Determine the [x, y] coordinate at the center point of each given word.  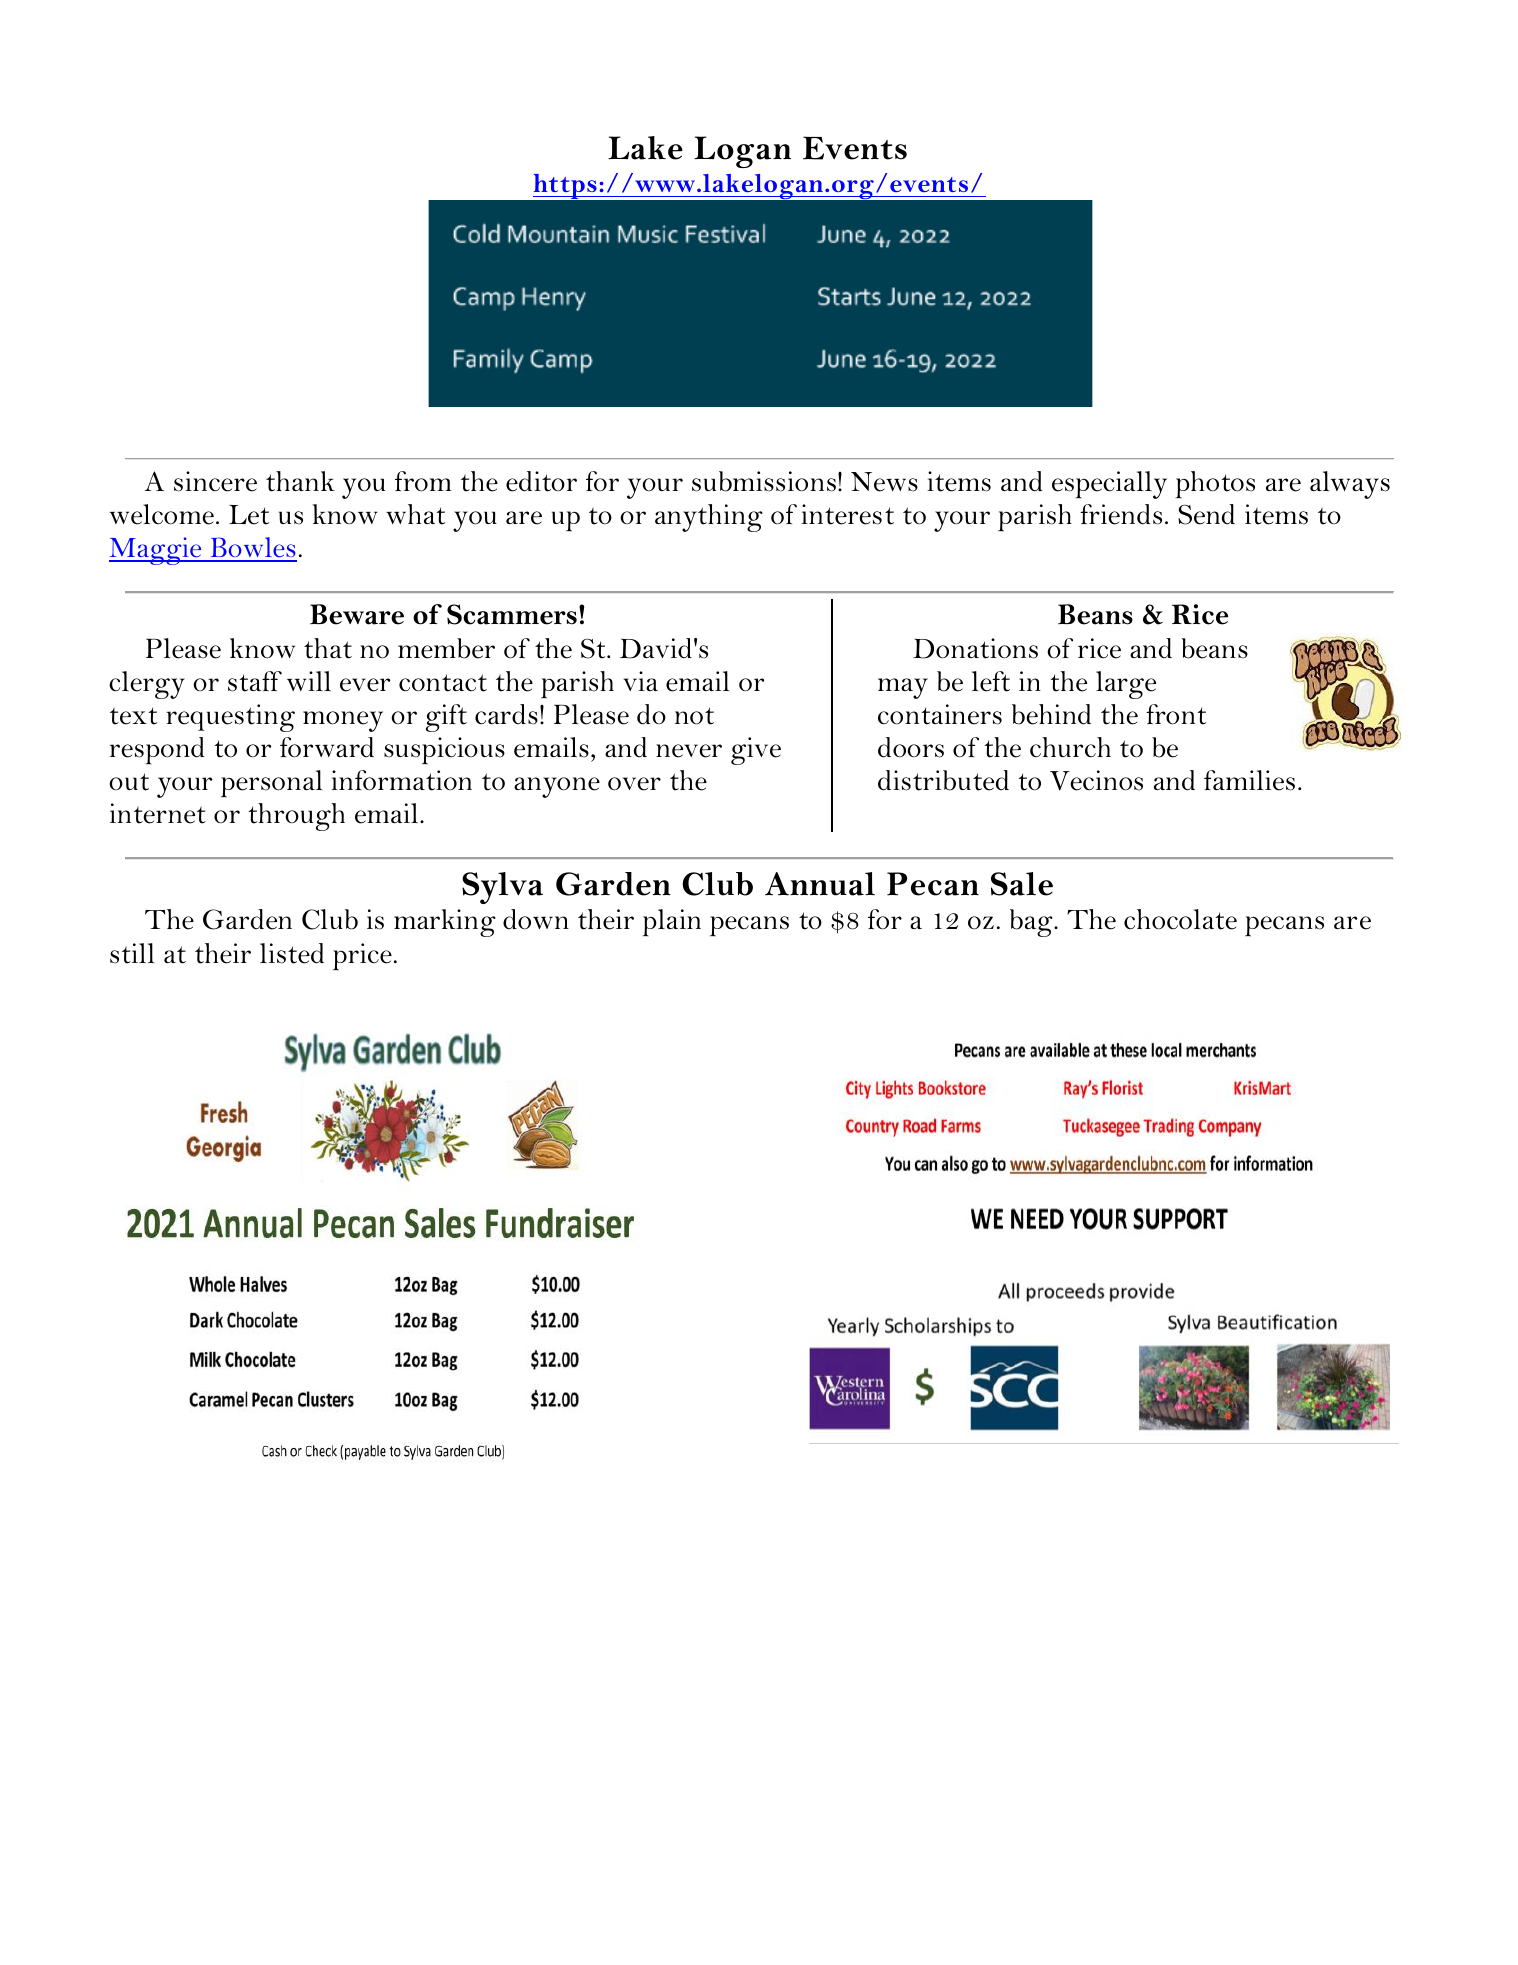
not [694, 716]
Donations [975, 648]
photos [1215, 485]
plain [672, 923]
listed [292, 953]
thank [300, 481]
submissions [764, 481]
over [634, 784]
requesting [230, 718]
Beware [357, 614]
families [1249, 780]
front [1176, 714]
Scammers [512, 614]
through [296, 817]
